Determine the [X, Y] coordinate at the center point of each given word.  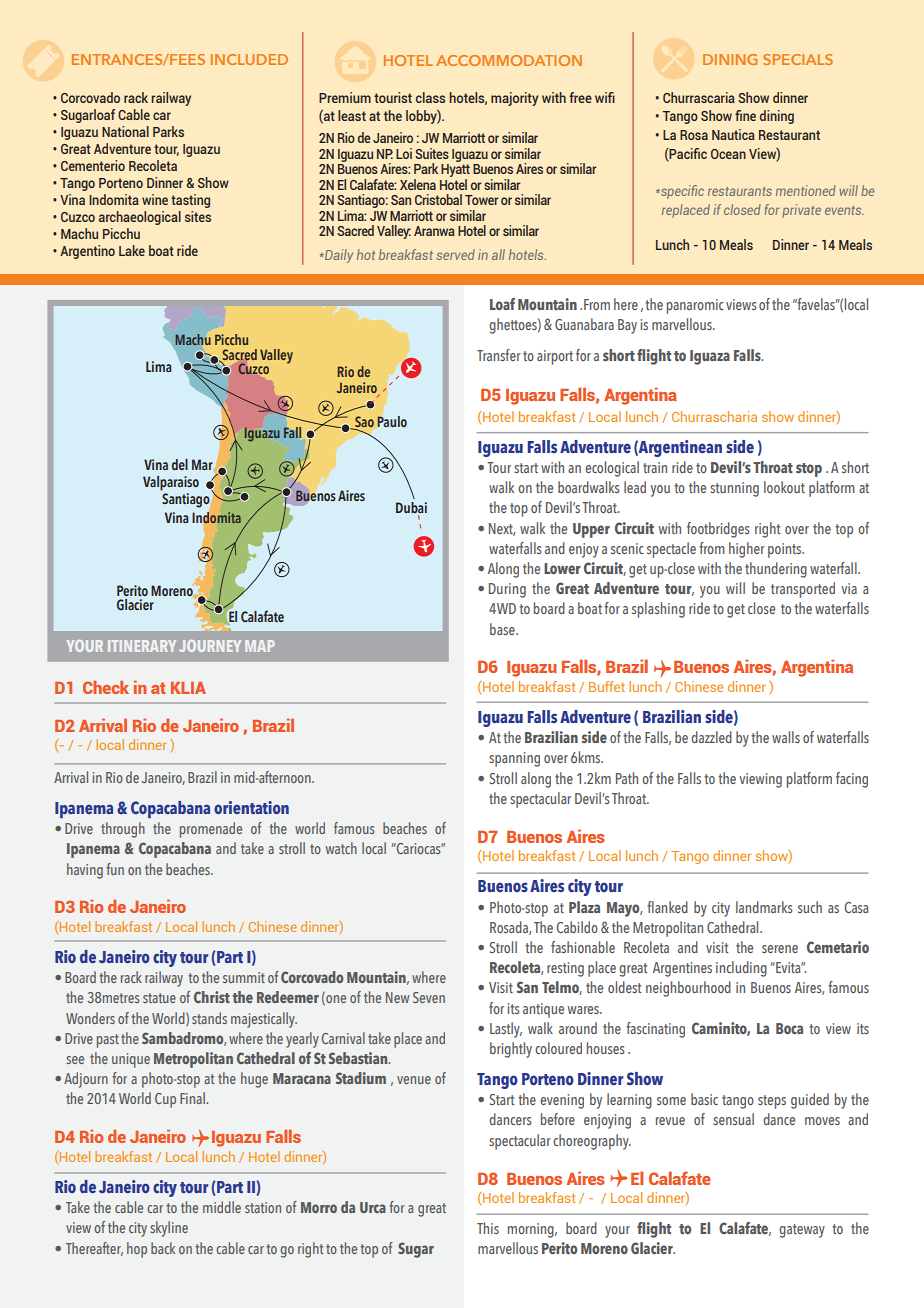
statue [159, 998]
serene [780, 949]
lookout [784, 487]
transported [803, 590]
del [180, 464]
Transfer [499, 355]
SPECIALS [798, 59]
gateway [802, 1231]
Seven [429, 997]
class [430, 97]
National [125, 131]
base [503, 629]
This [488, 1228]
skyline [169, 1229]
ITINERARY [142, 646]
